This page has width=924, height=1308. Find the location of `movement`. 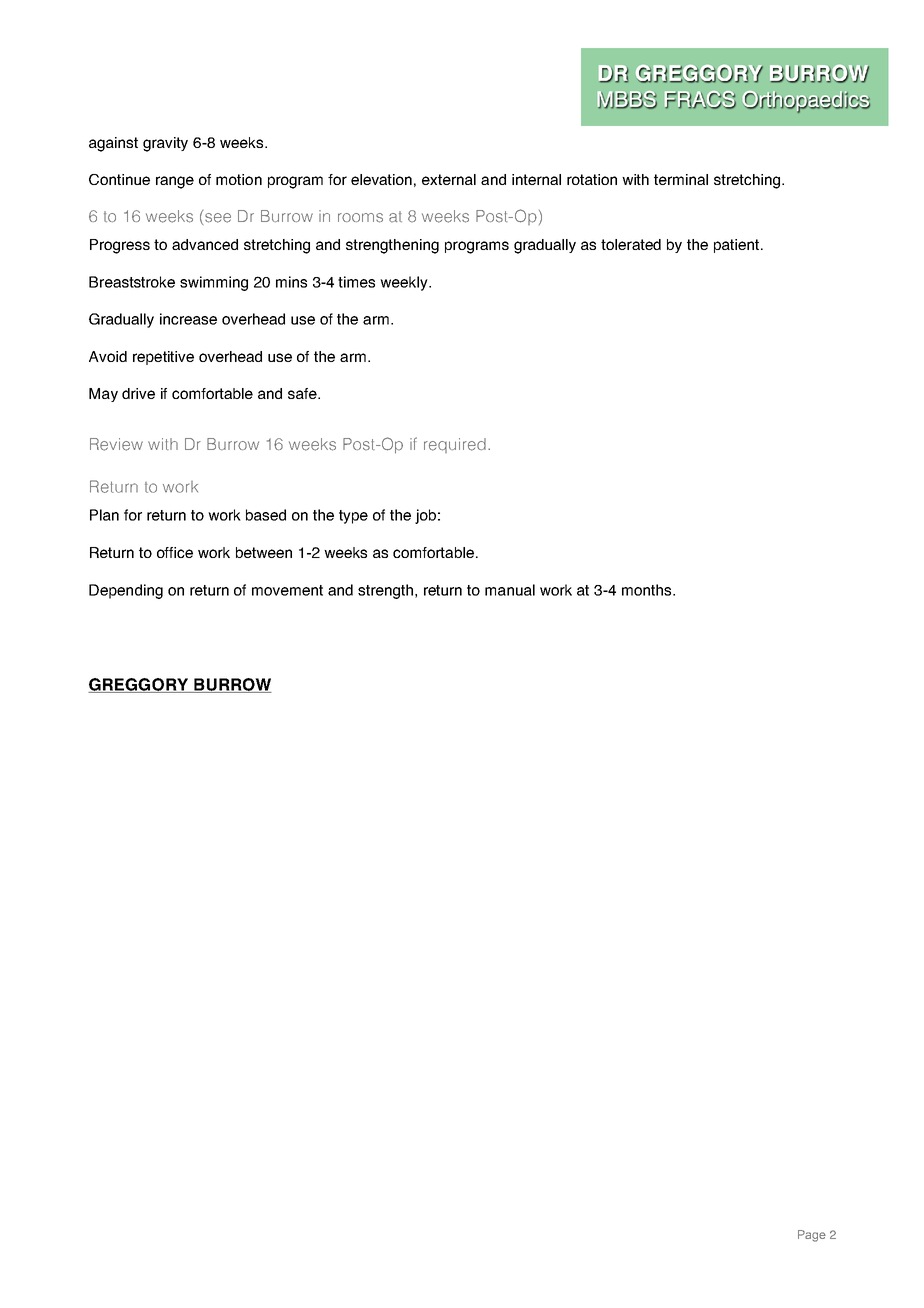

movement is located at coordinates (287, 590).
